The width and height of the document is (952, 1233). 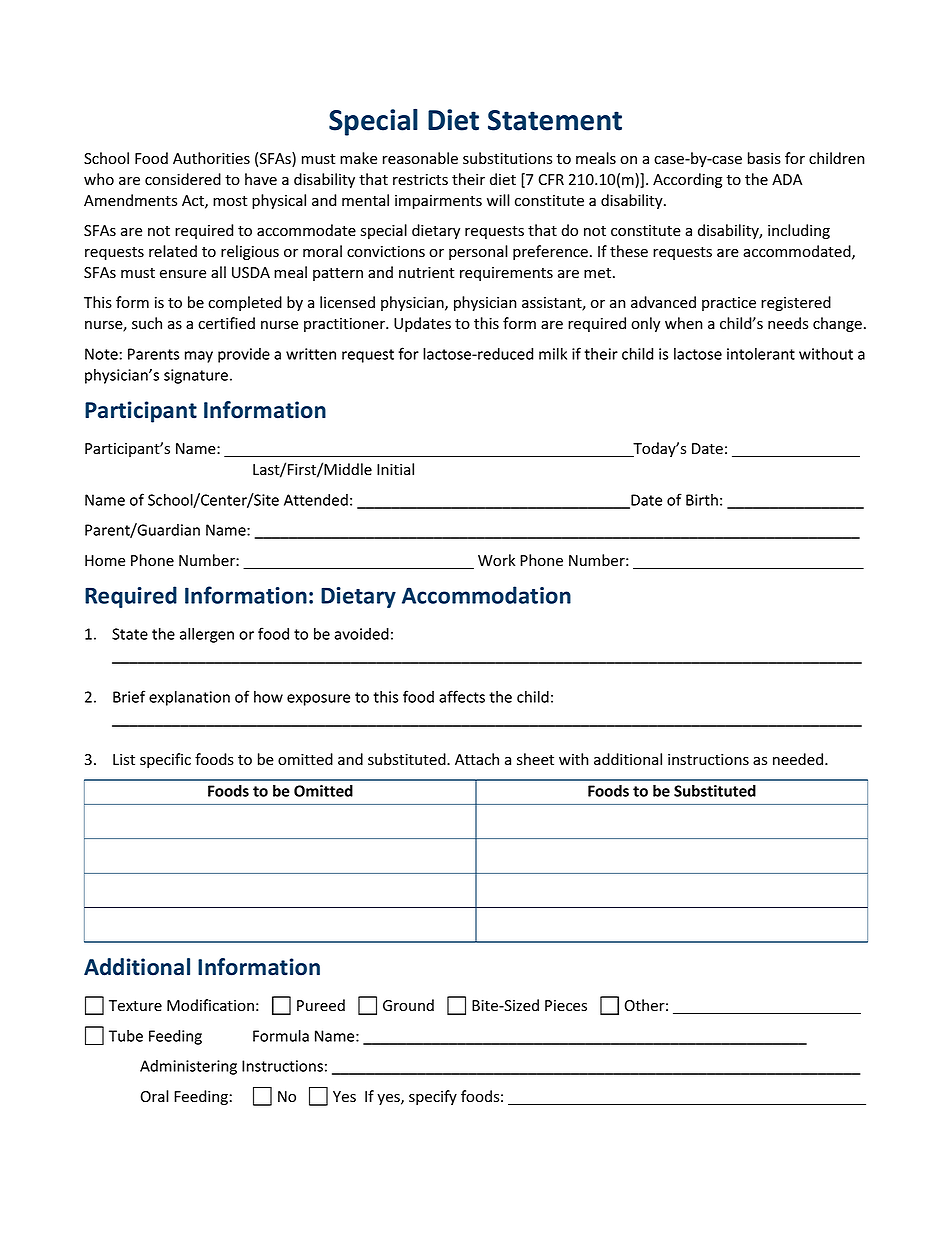 I want to click on Birth, so click(x=702, y=500).
